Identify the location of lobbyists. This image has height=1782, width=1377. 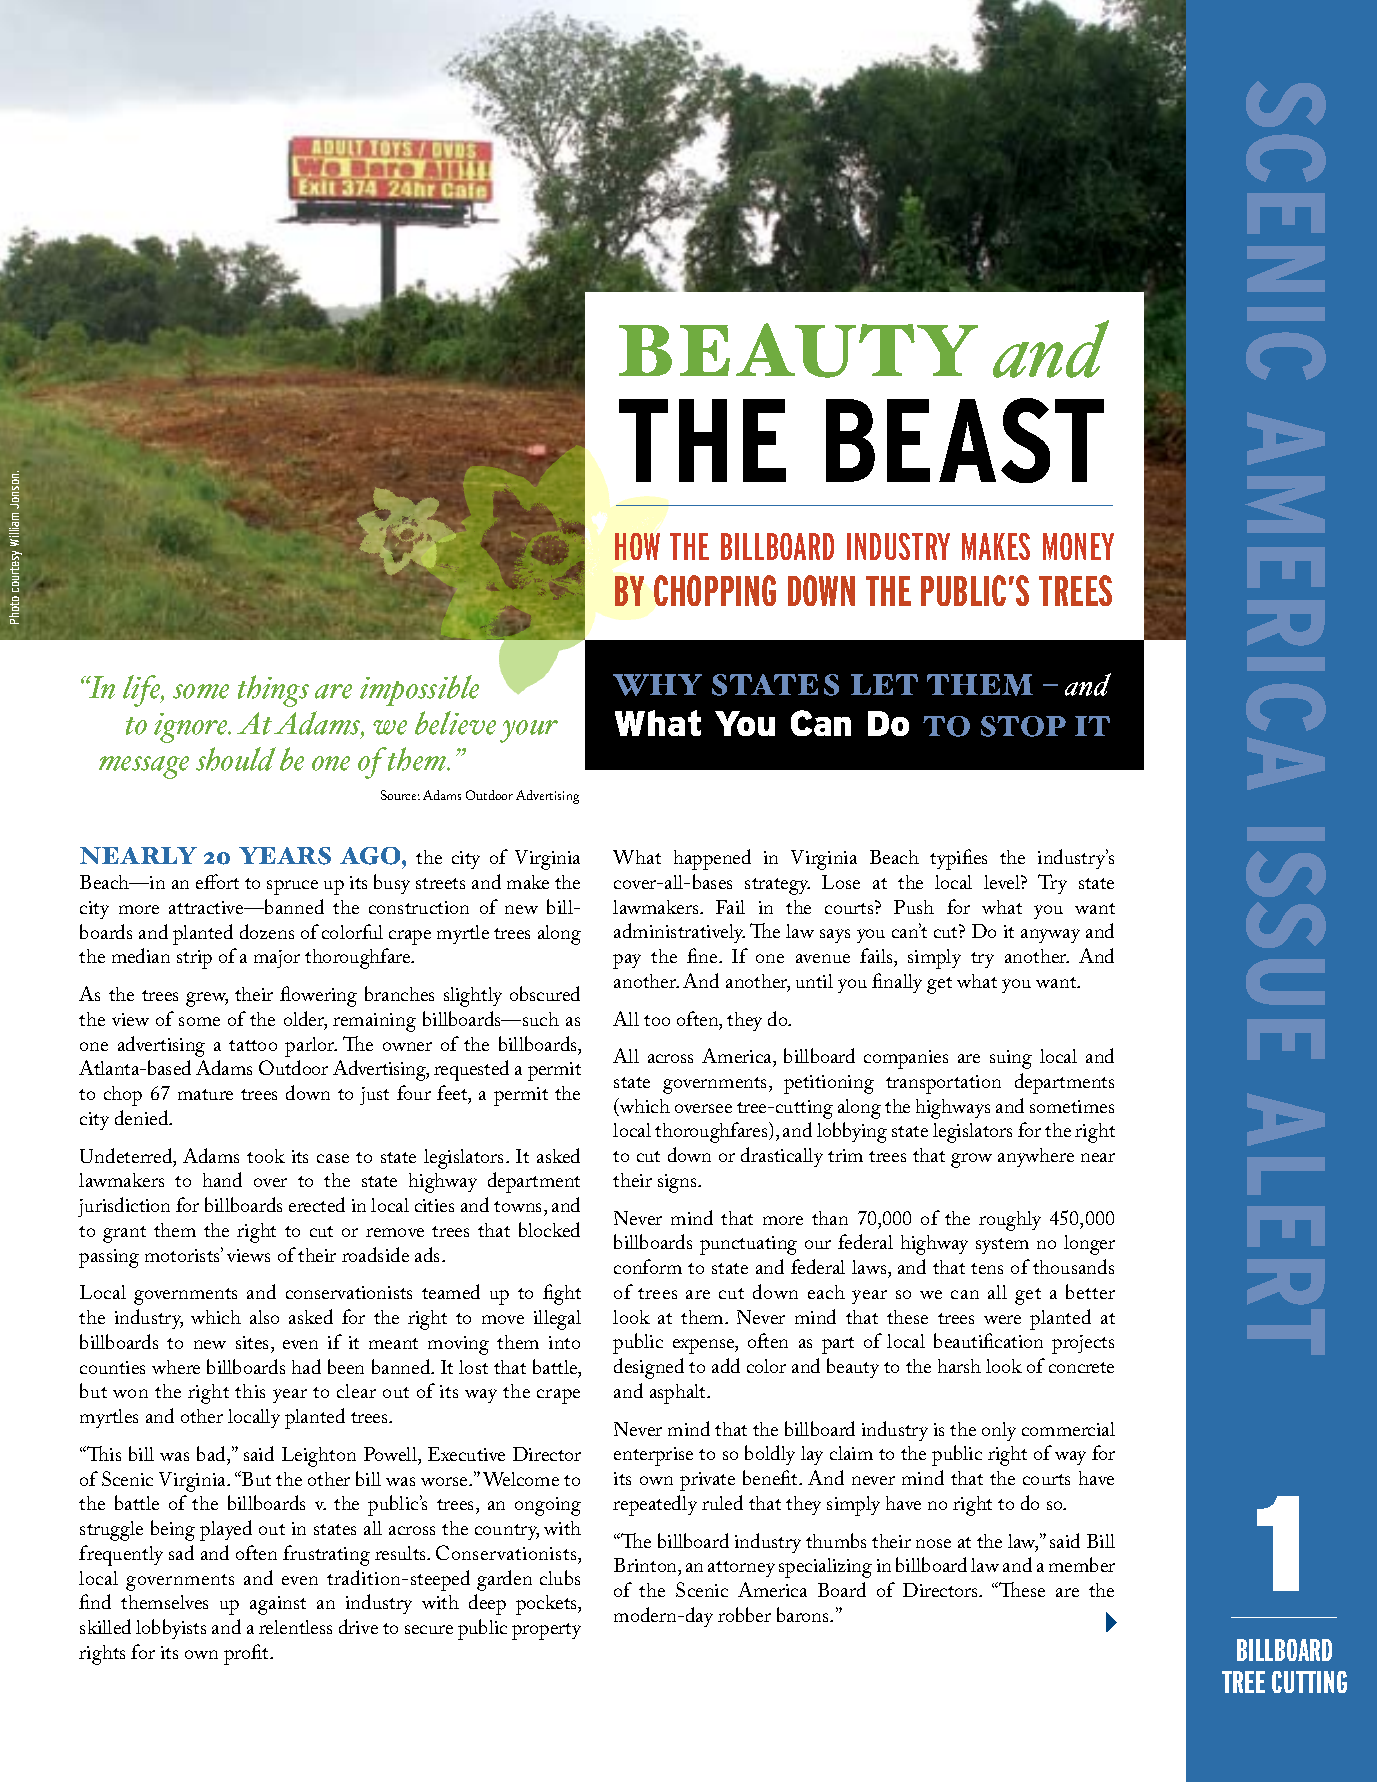
(171, 1629).
